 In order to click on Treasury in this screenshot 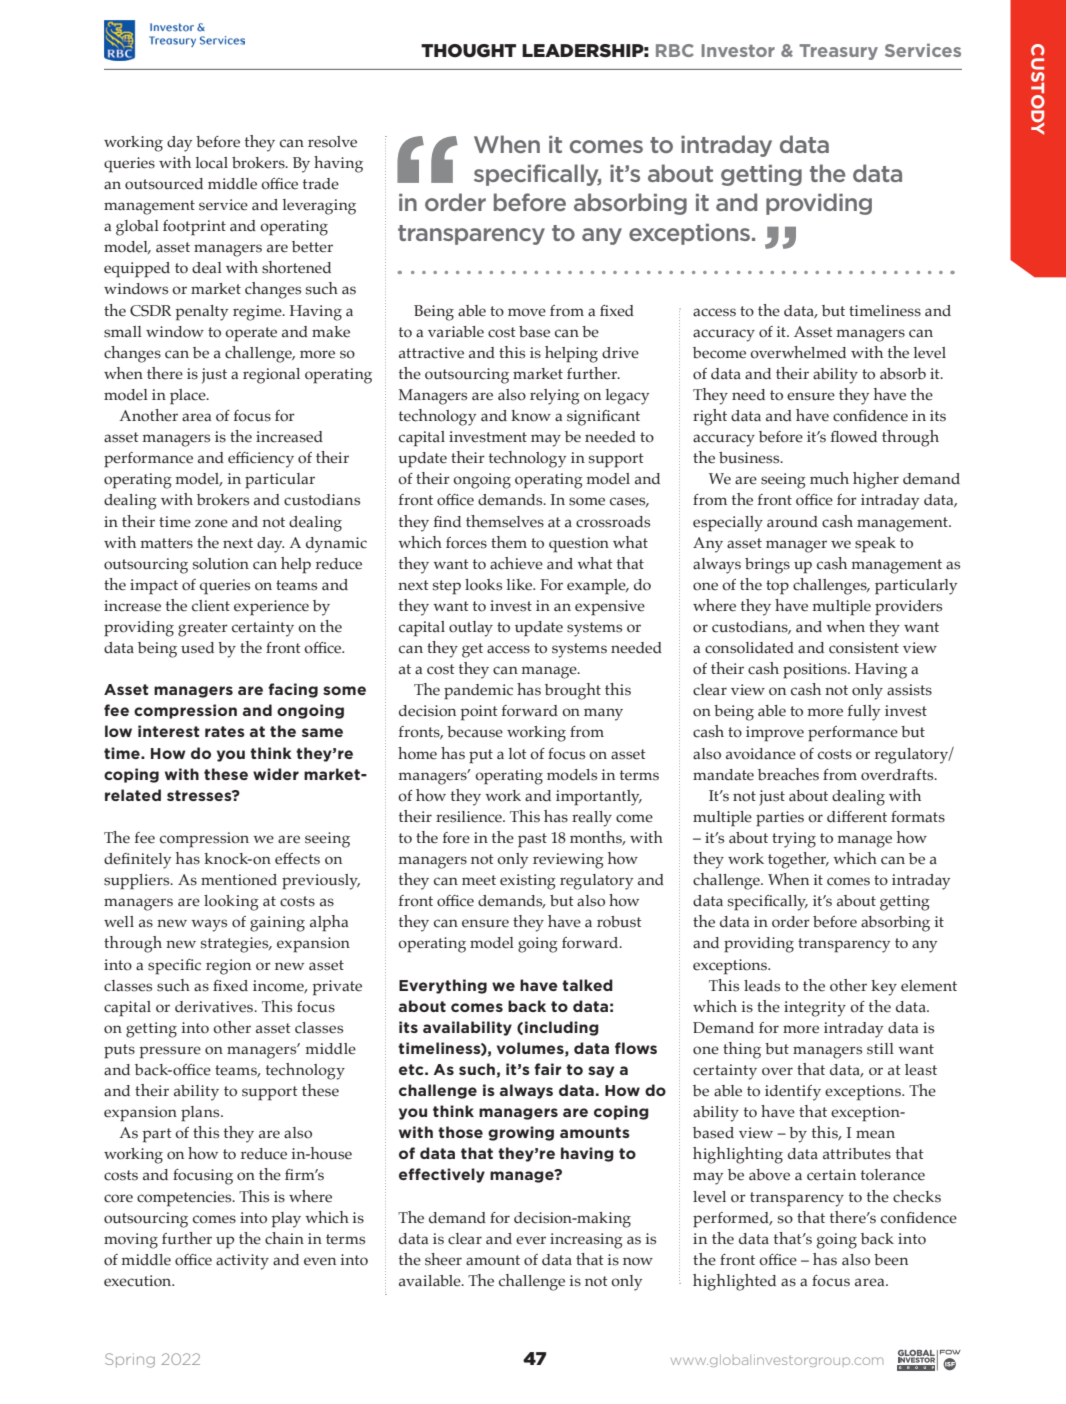, I will do `click(838, 52)`.
